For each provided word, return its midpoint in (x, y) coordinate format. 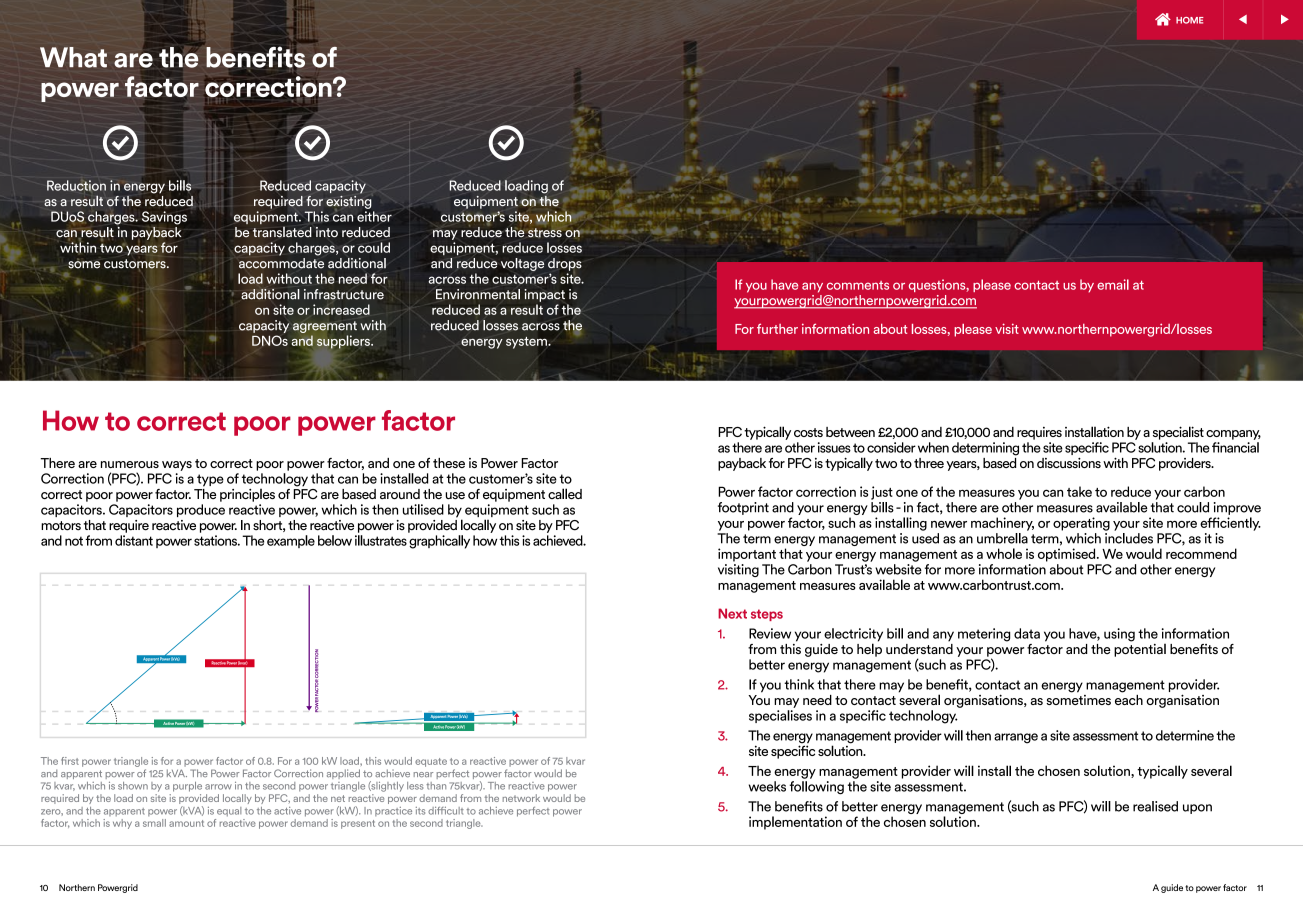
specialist (1178, 433)
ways (177, 466)
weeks (767, 786)
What (73, 57)
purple (187, 787)
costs (808, 432)
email (1113, 284)
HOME (1190, 20)
